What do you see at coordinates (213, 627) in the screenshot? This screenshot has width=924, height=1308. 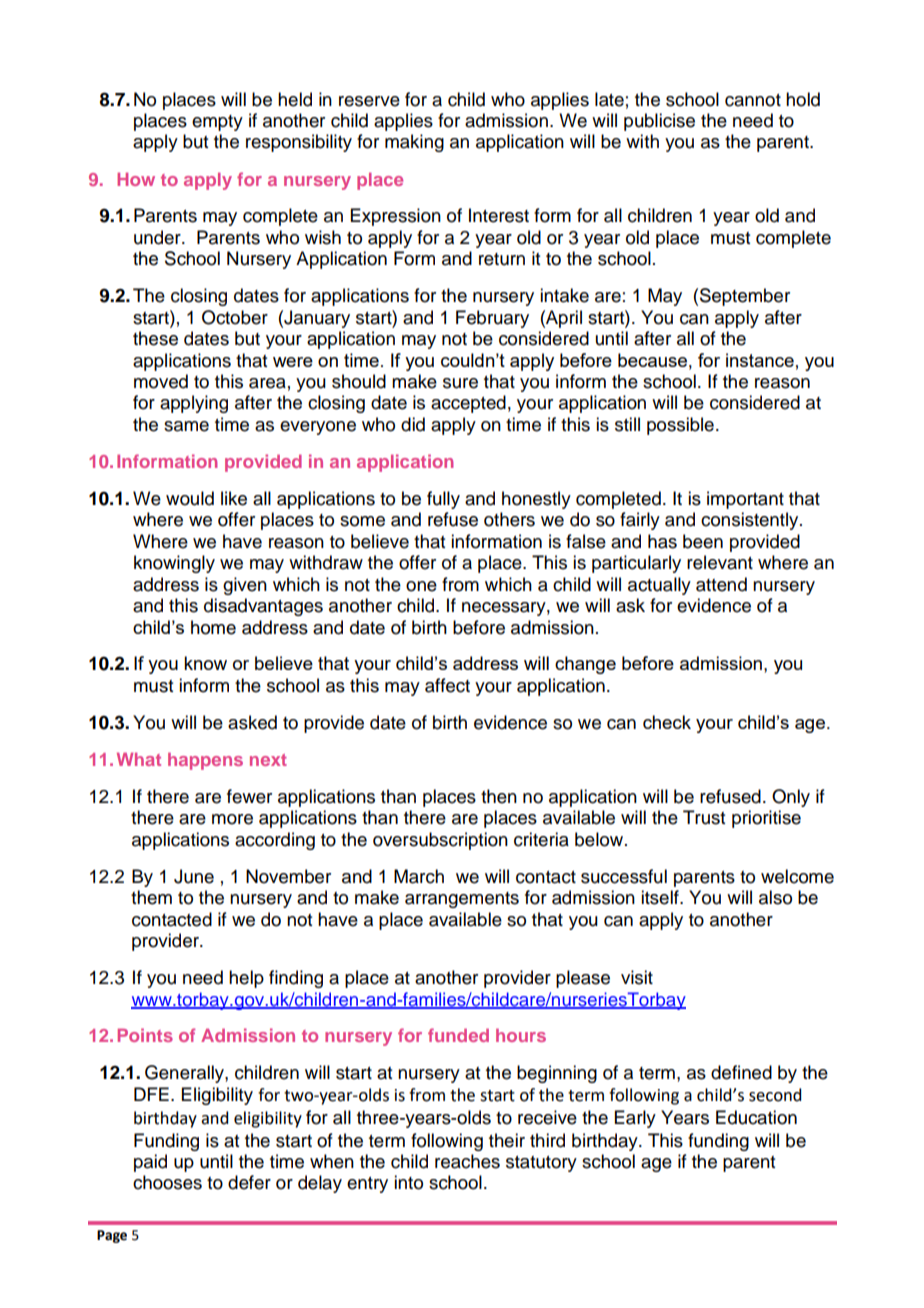 I see `home` at bounding box center [213, 627].
